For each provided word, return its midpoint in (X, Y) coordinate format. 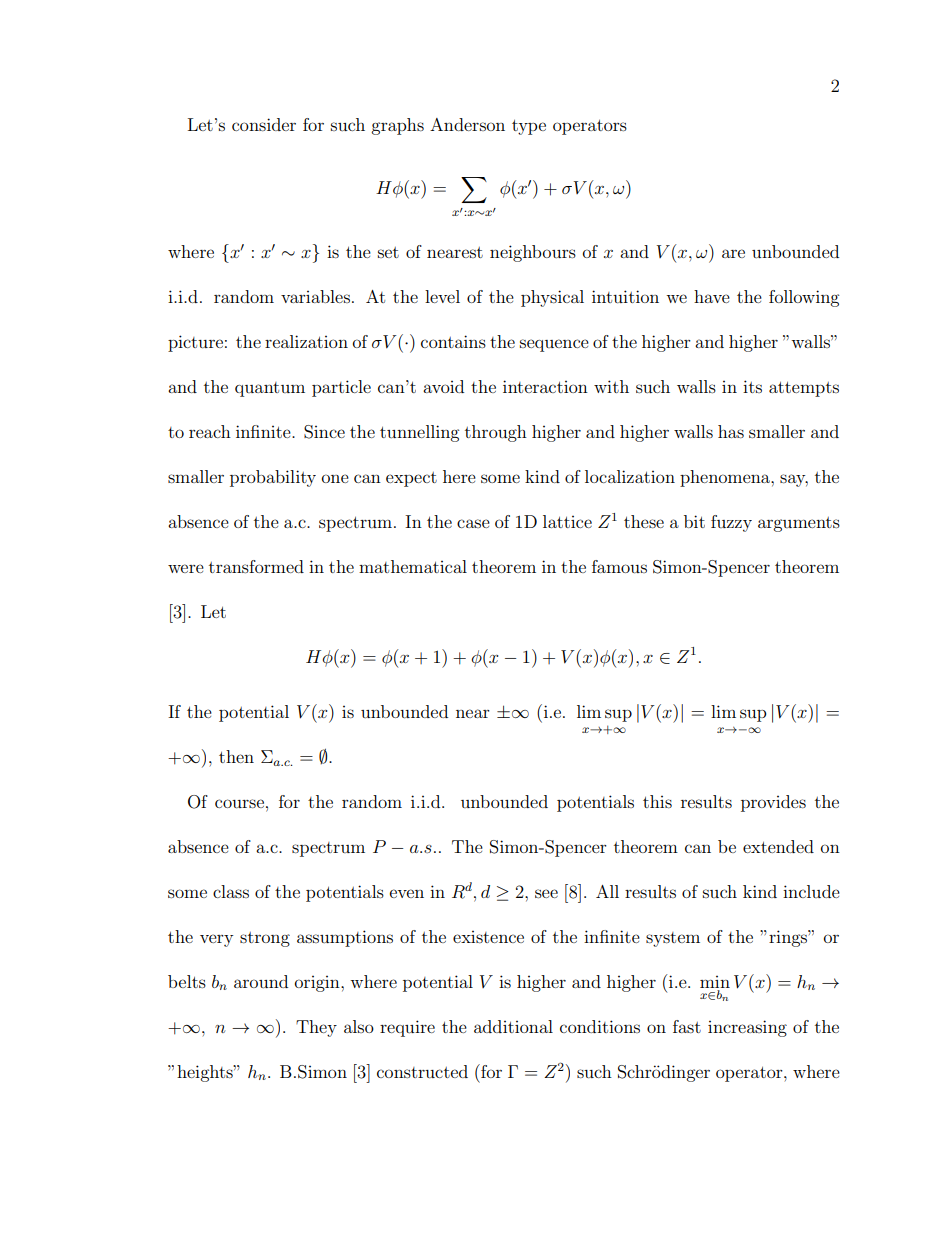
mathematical (413, 566)
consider (264, 124)
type (529, 127)
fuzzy (731, 523)
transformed (256, 566)
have (712, 296)
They (316, 1028)
